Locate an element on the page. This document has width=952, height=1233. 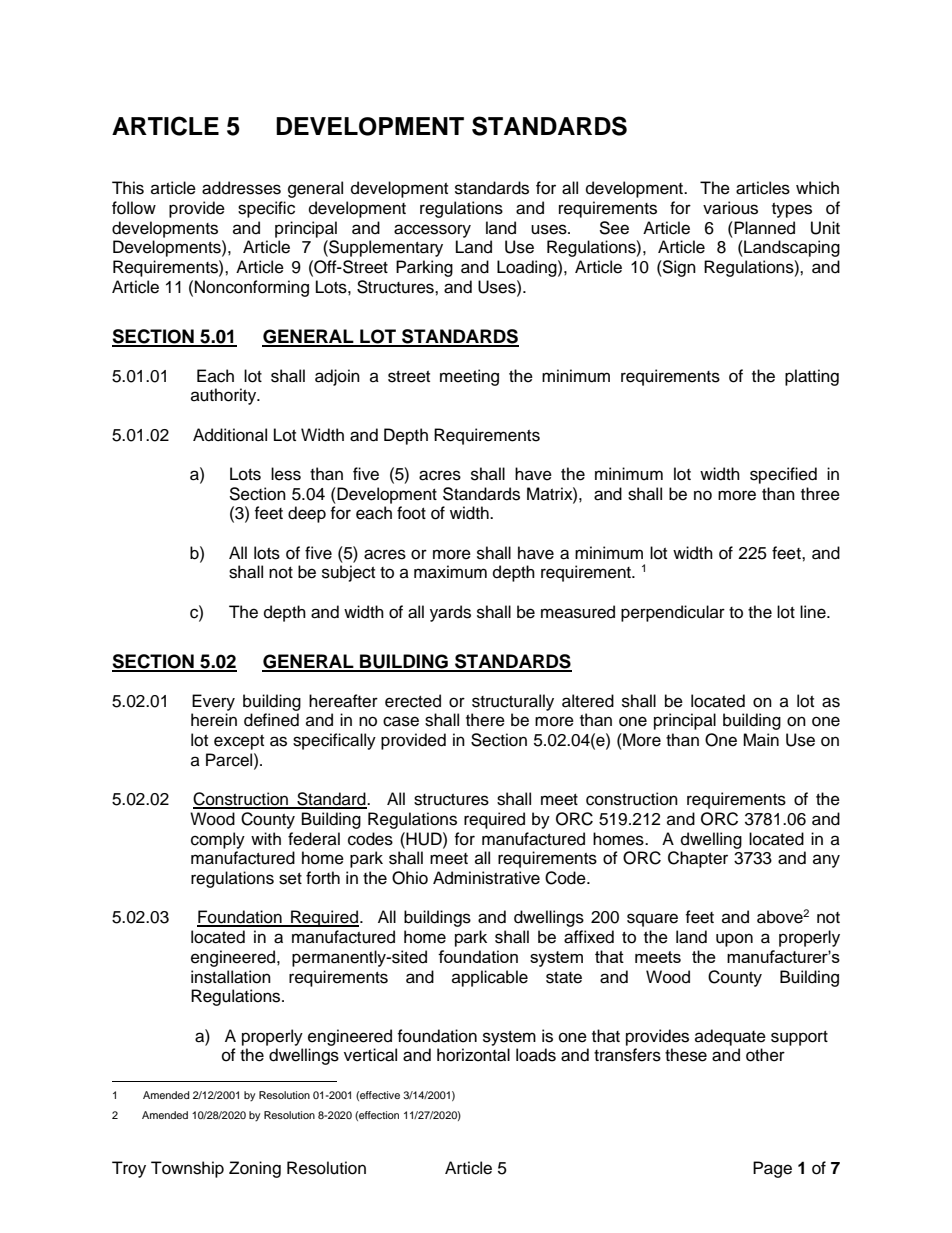
accessory is located at coordinates (432, 231).
